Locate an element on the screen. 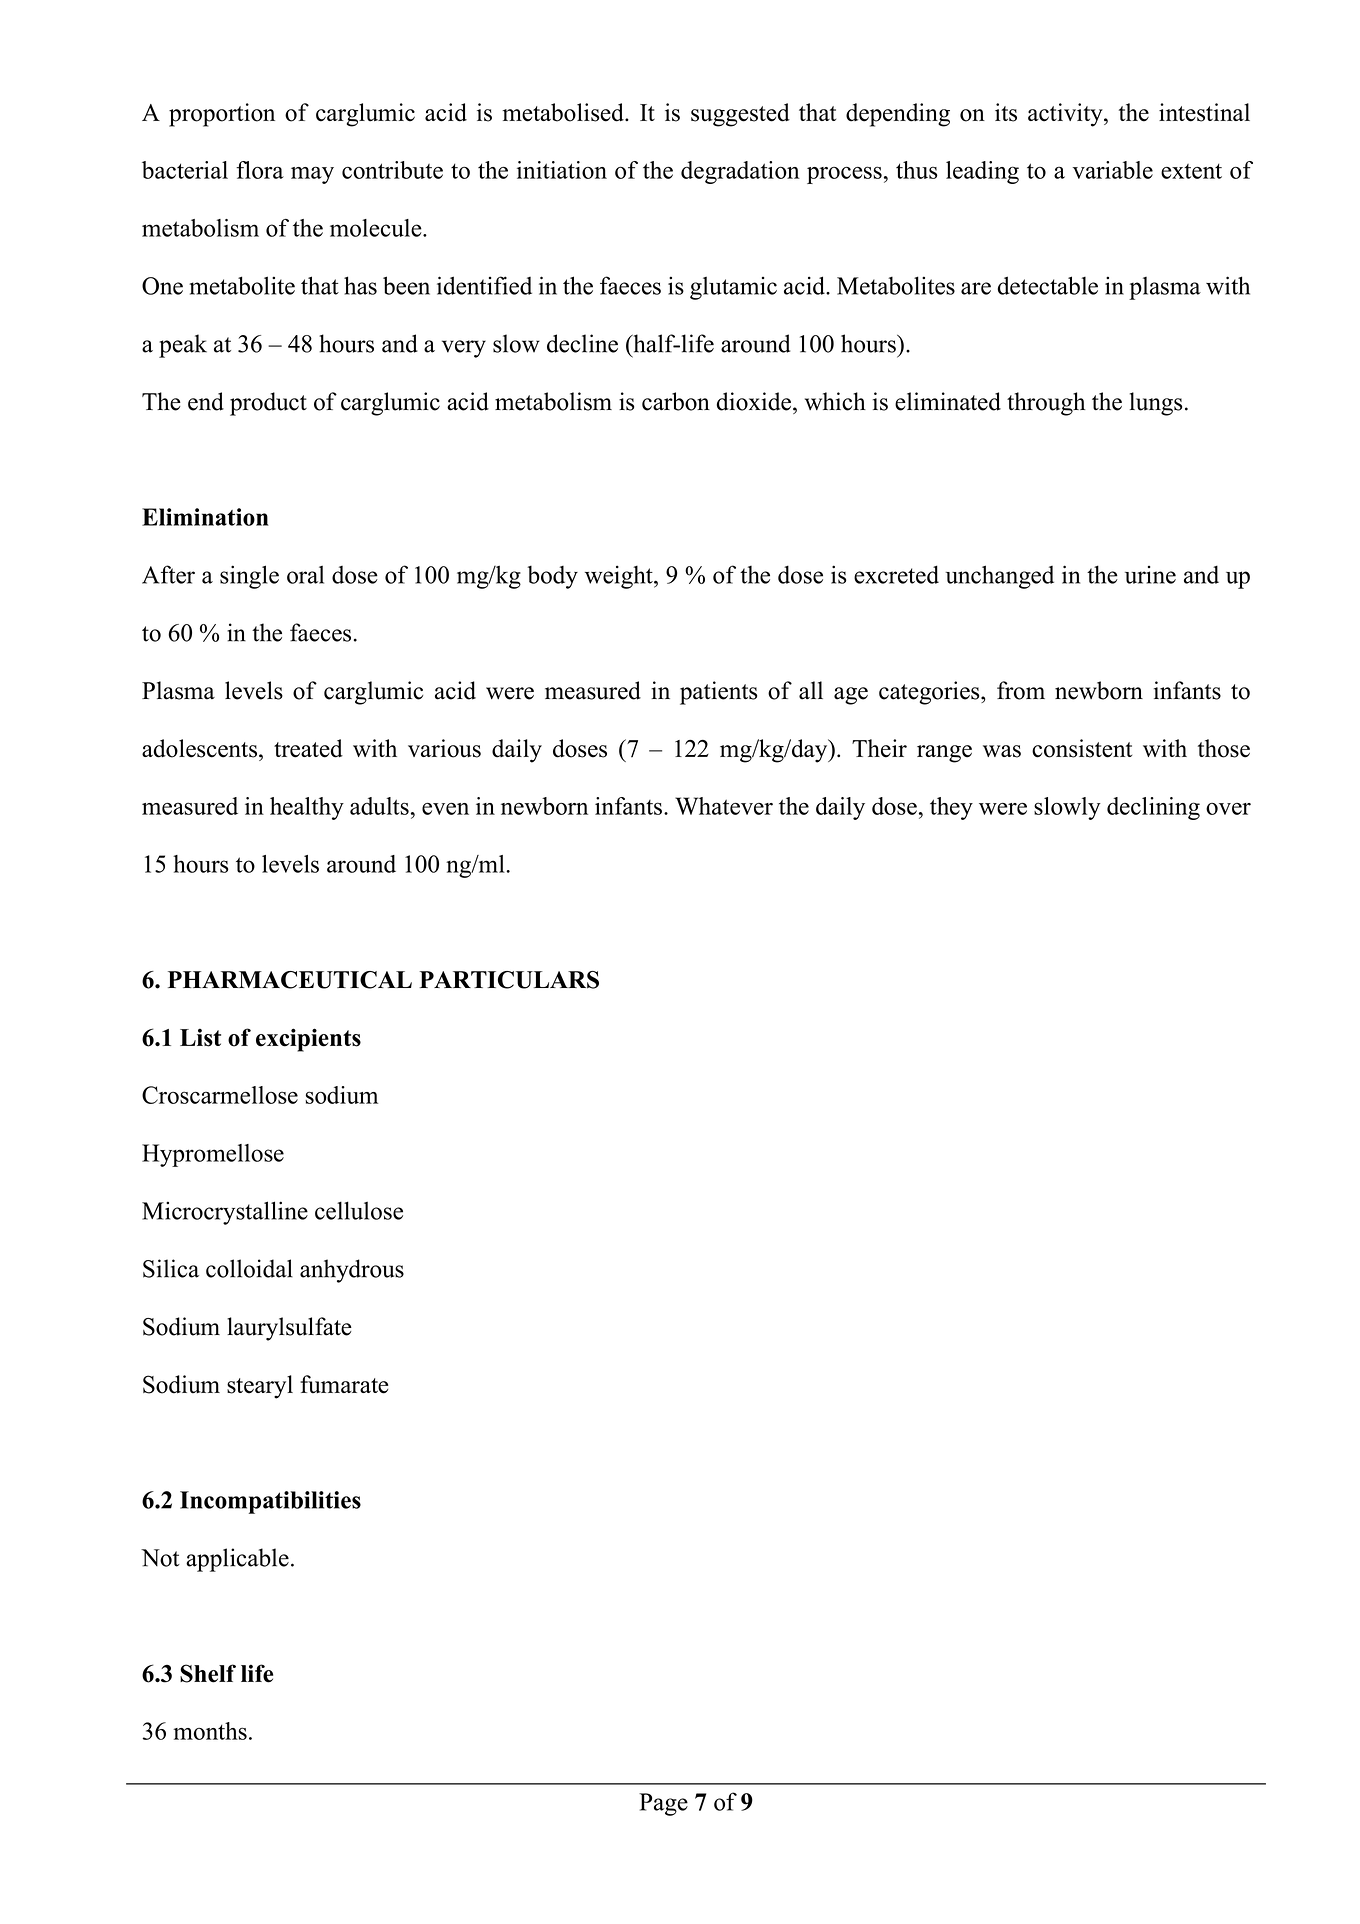 The image size is (1360, 1924). cellulose is located at coordinates (359, 1210).
